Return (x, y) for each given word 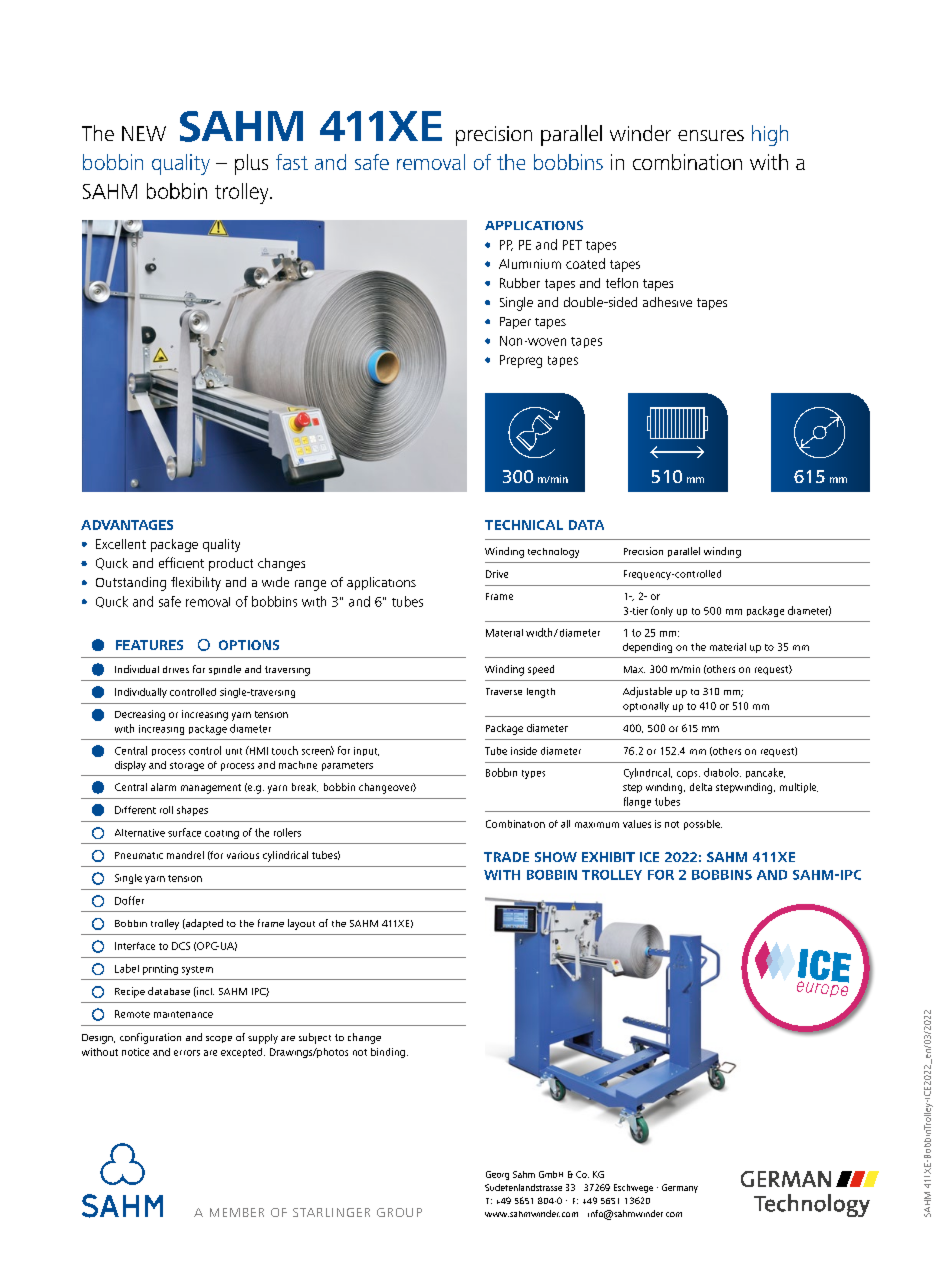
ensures (711, 135)
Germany (680, 1188)
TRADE (506, 857)
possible (703, 825)
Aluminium (530, 264)
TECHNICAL (524, 525)
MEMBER (237, 1212)
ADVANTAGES (127, 525)
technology (553, 553)
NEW (144, 133)
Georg (497, 1175)
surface (184, 832)
